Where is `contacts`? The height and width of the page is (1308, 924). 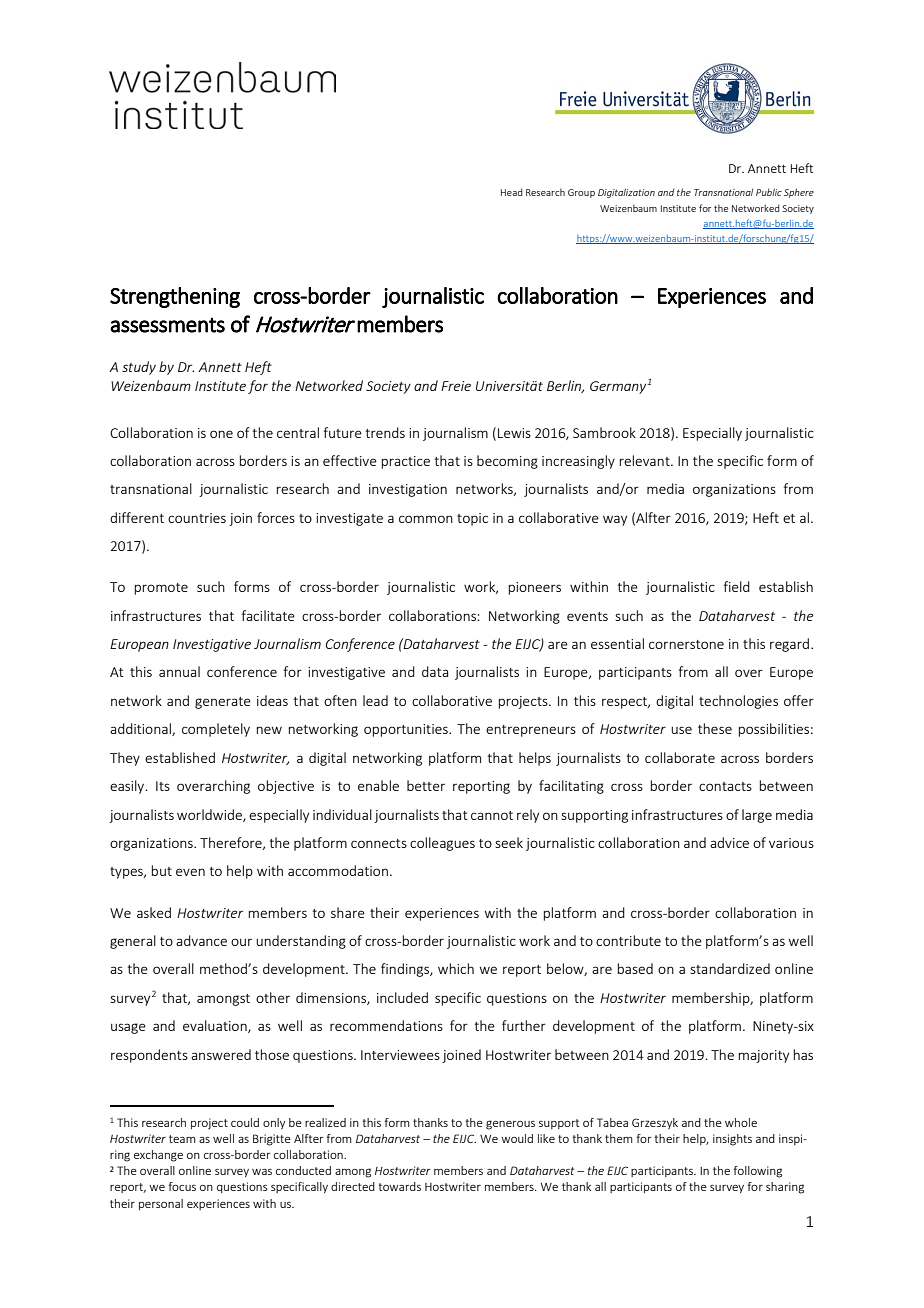 contacts is located at coordinates (725, 786).
